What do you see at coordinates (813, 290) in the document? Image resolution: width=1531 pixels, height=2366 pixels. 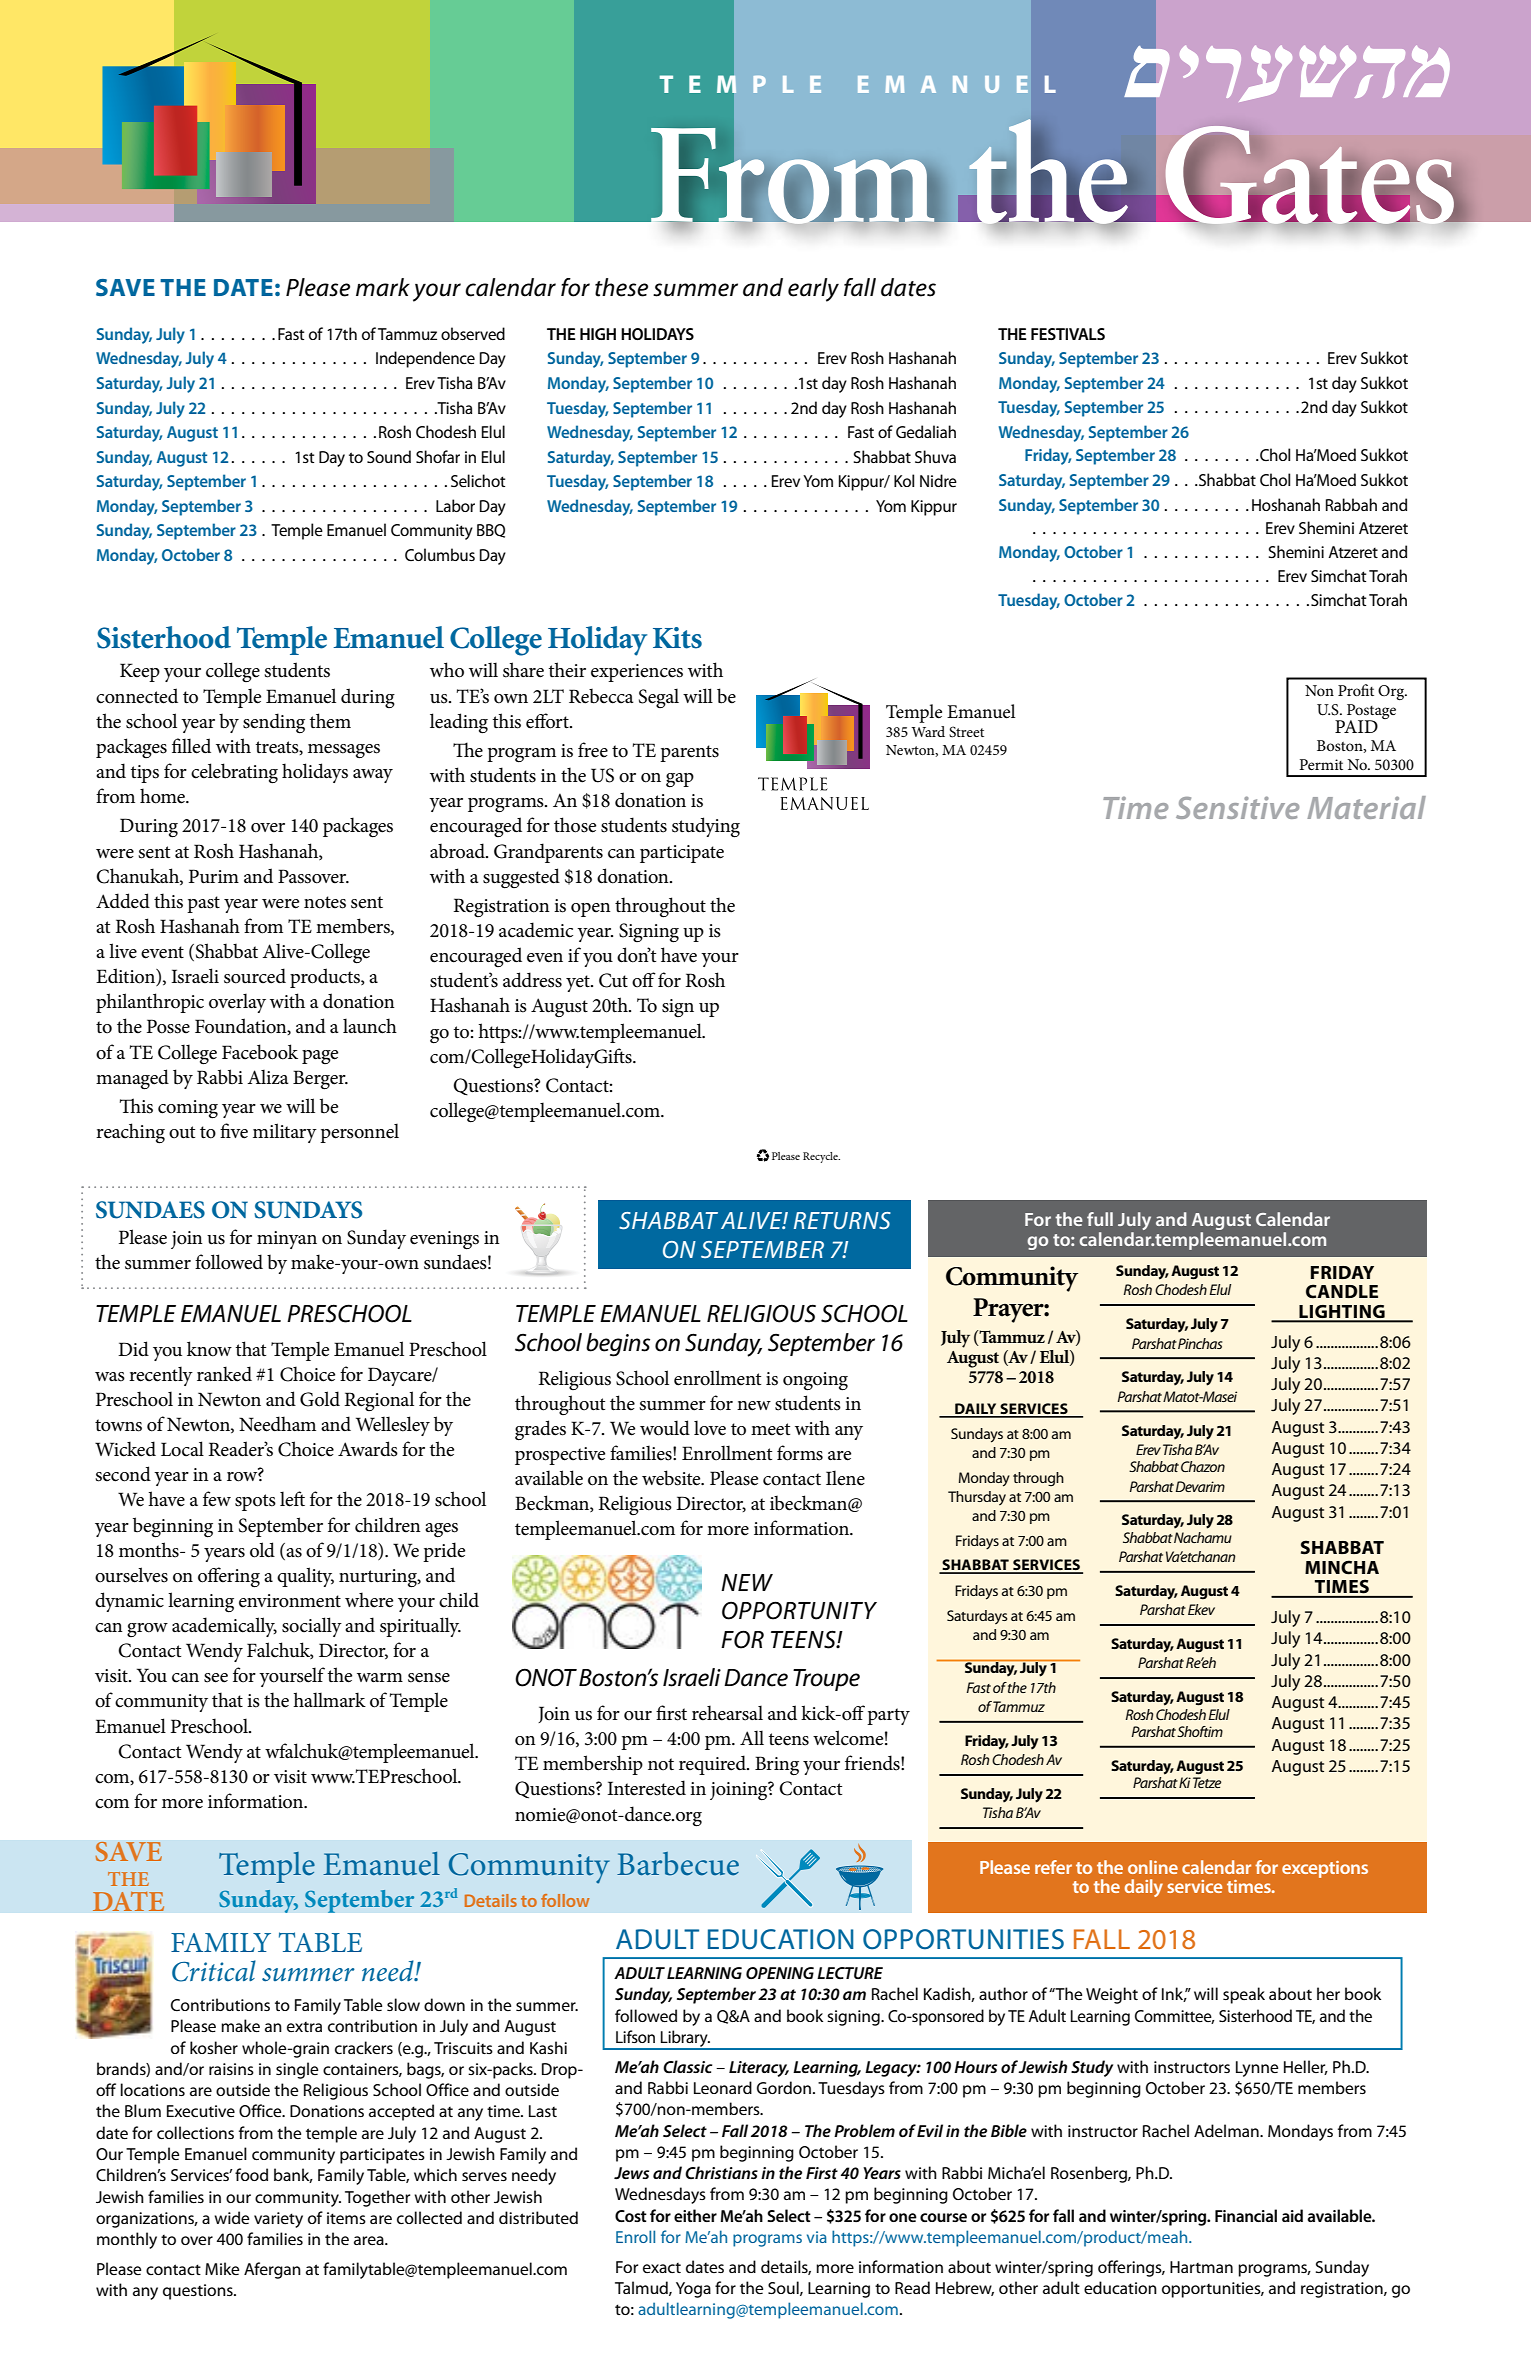 I see `early` at bounding box center [813, 290].
